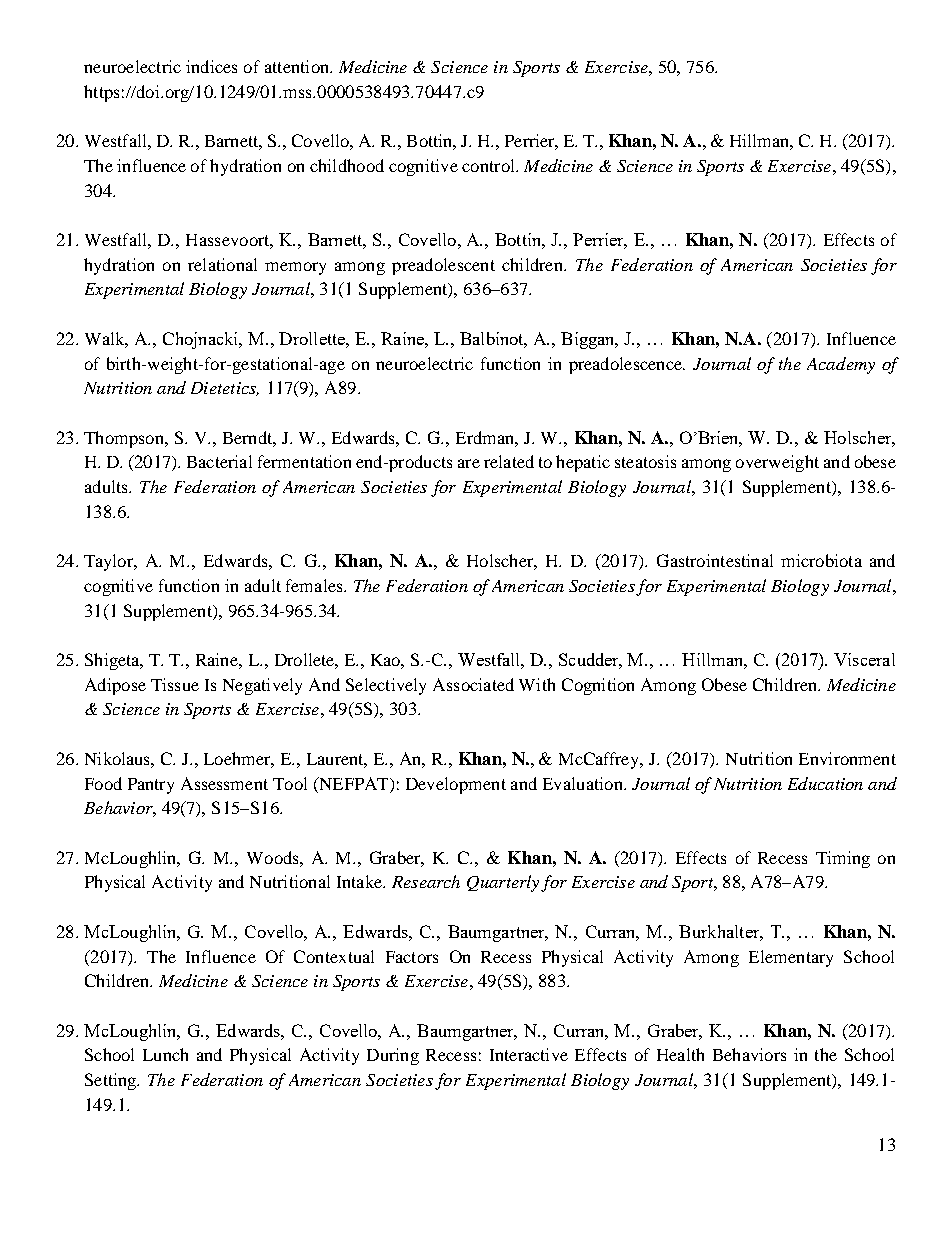 Image resolution: width=952 pixels, height=1233 pixels. I want to click on Academy, so click(841, 365).
